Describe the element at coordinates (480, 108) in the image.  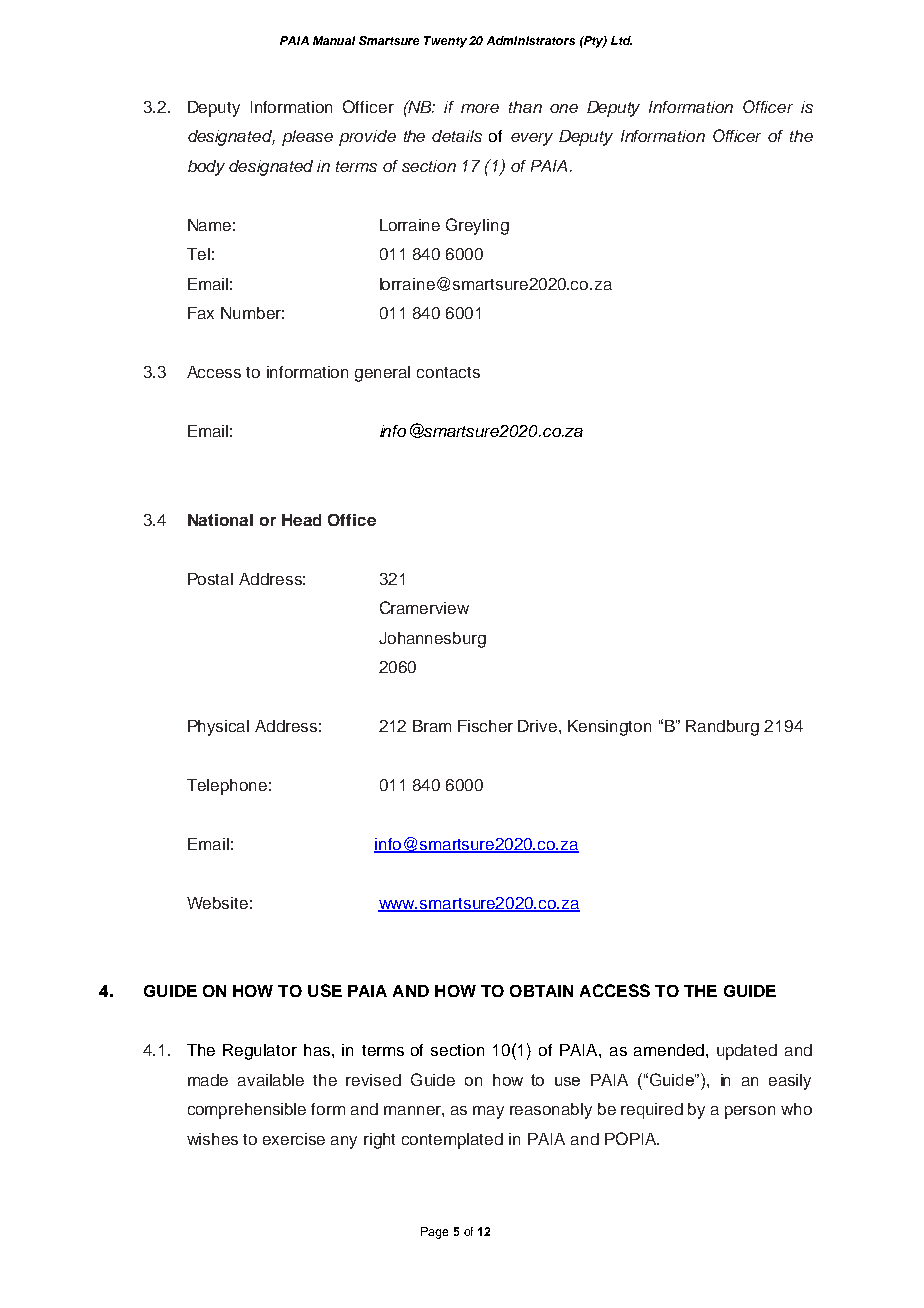
I see `more` at that location.
